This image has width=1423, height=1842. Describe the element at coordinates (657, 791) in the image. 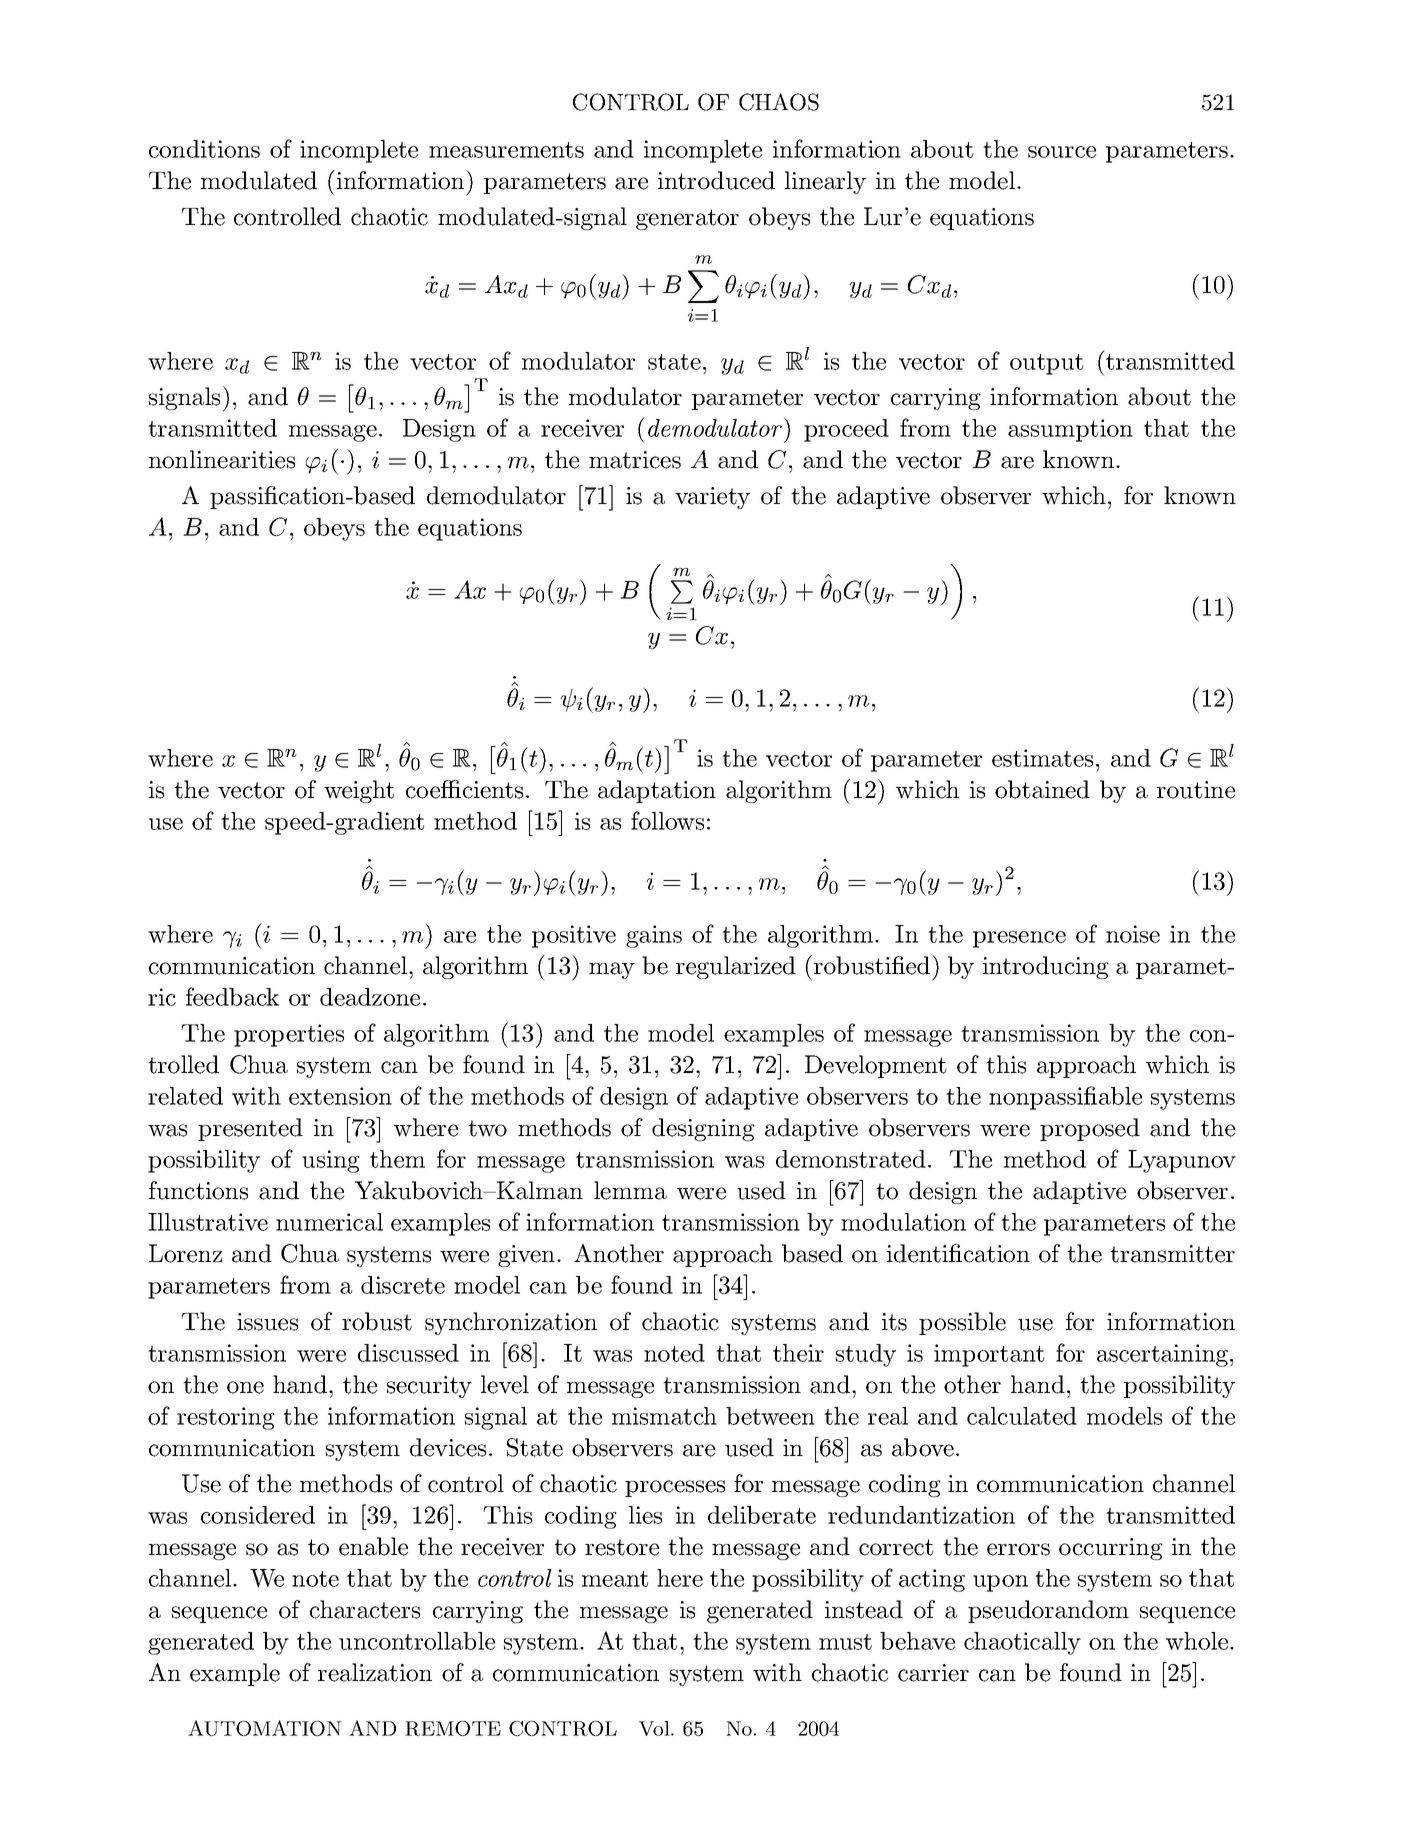

I see `adaptation` at that location.
